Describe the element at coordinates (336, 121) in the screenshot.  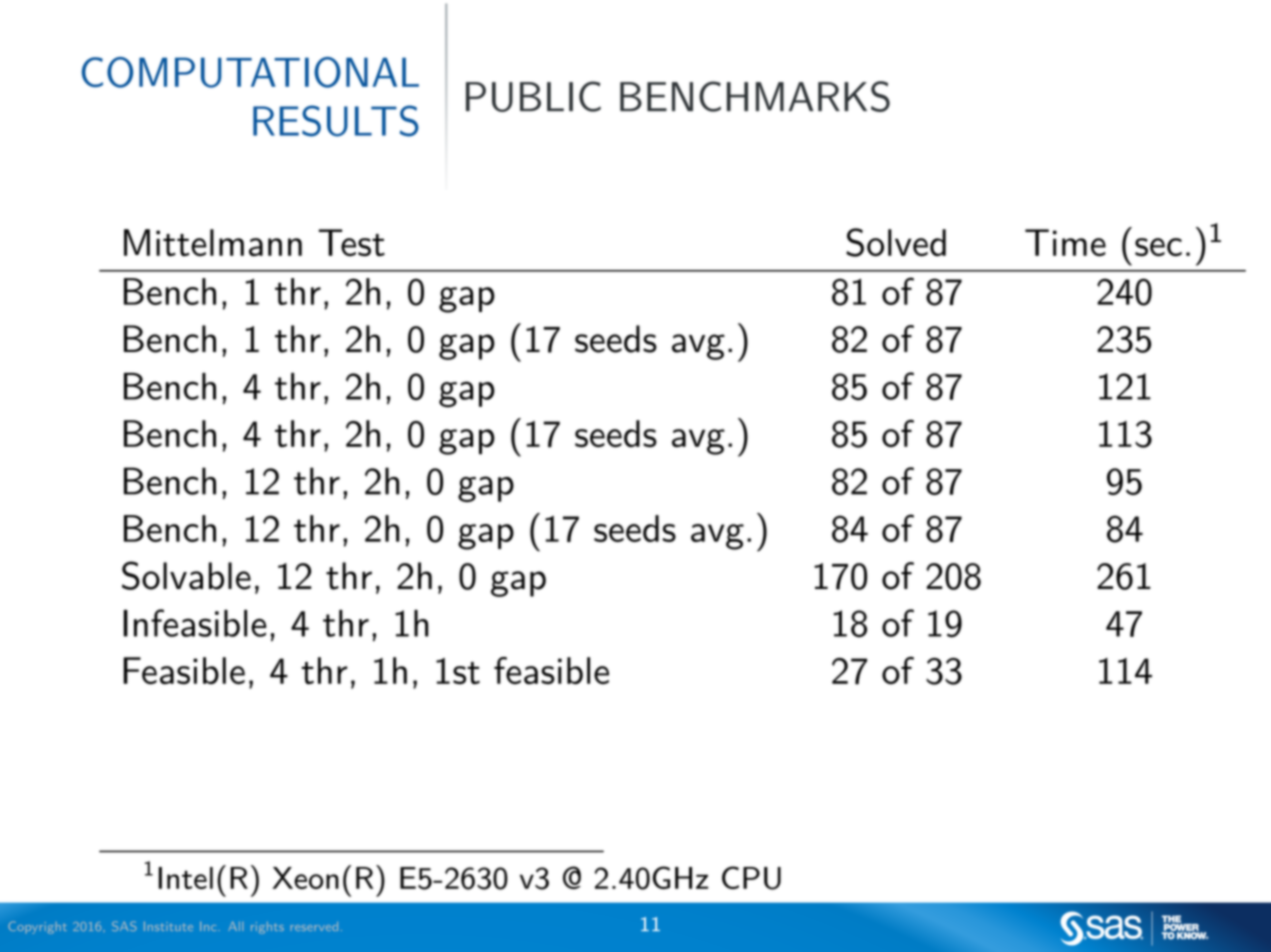
I see `RESULTS` at that location.
